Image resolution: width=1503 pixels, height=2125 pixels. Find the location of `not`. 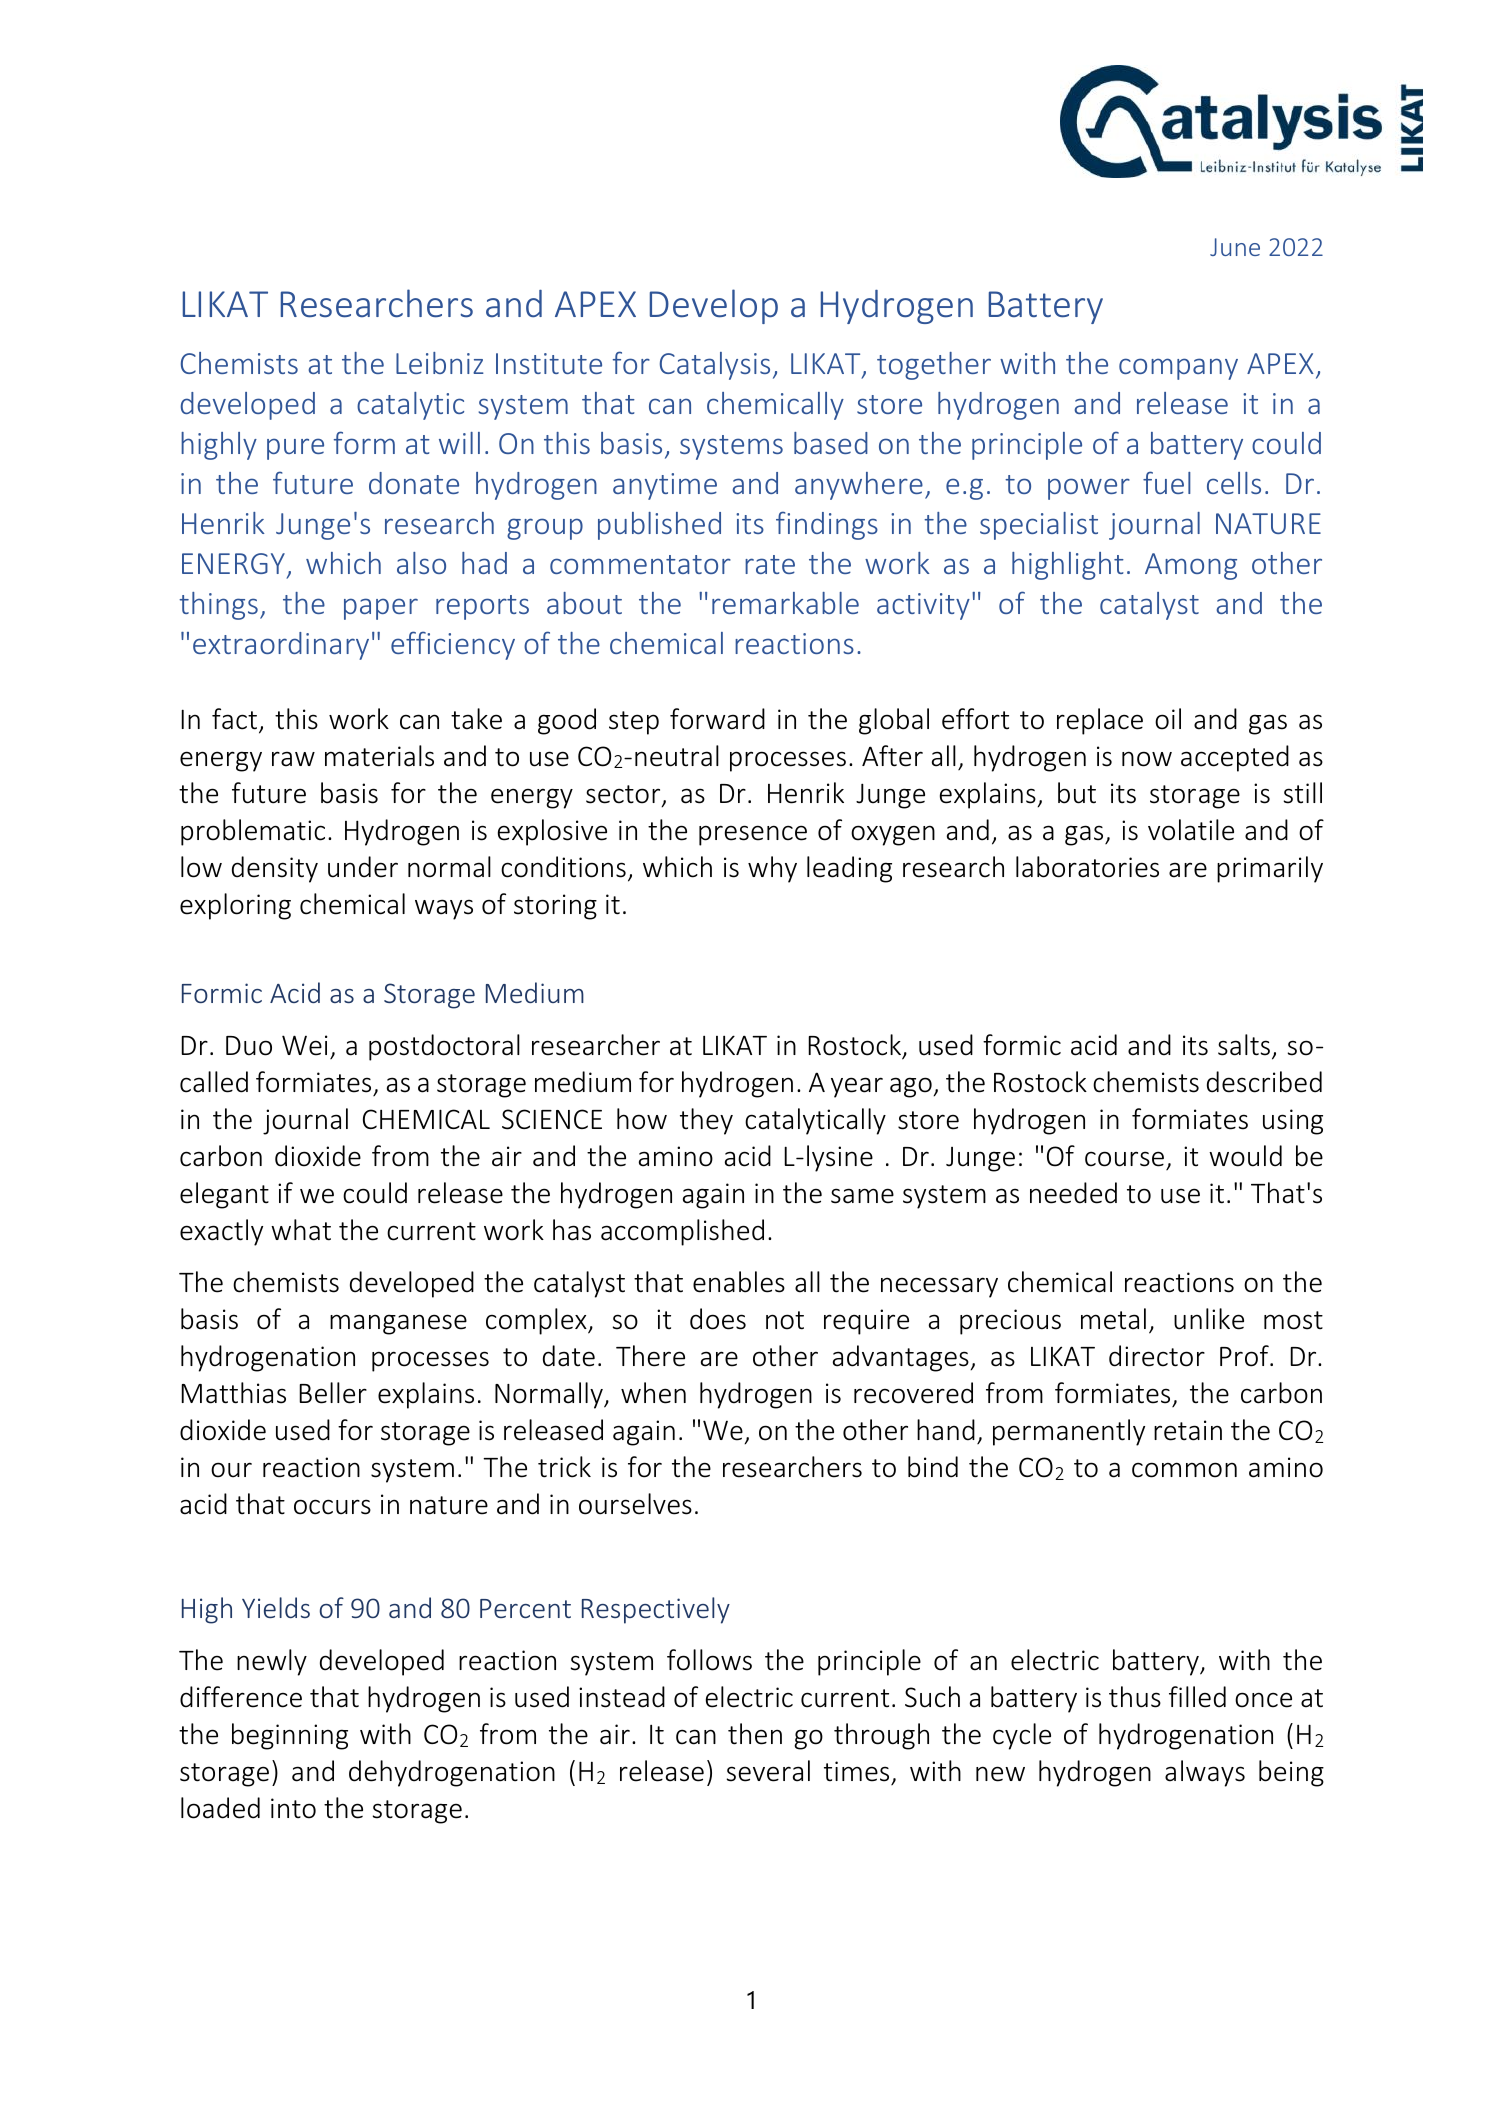

not is located at coordinates (785, 1320).
